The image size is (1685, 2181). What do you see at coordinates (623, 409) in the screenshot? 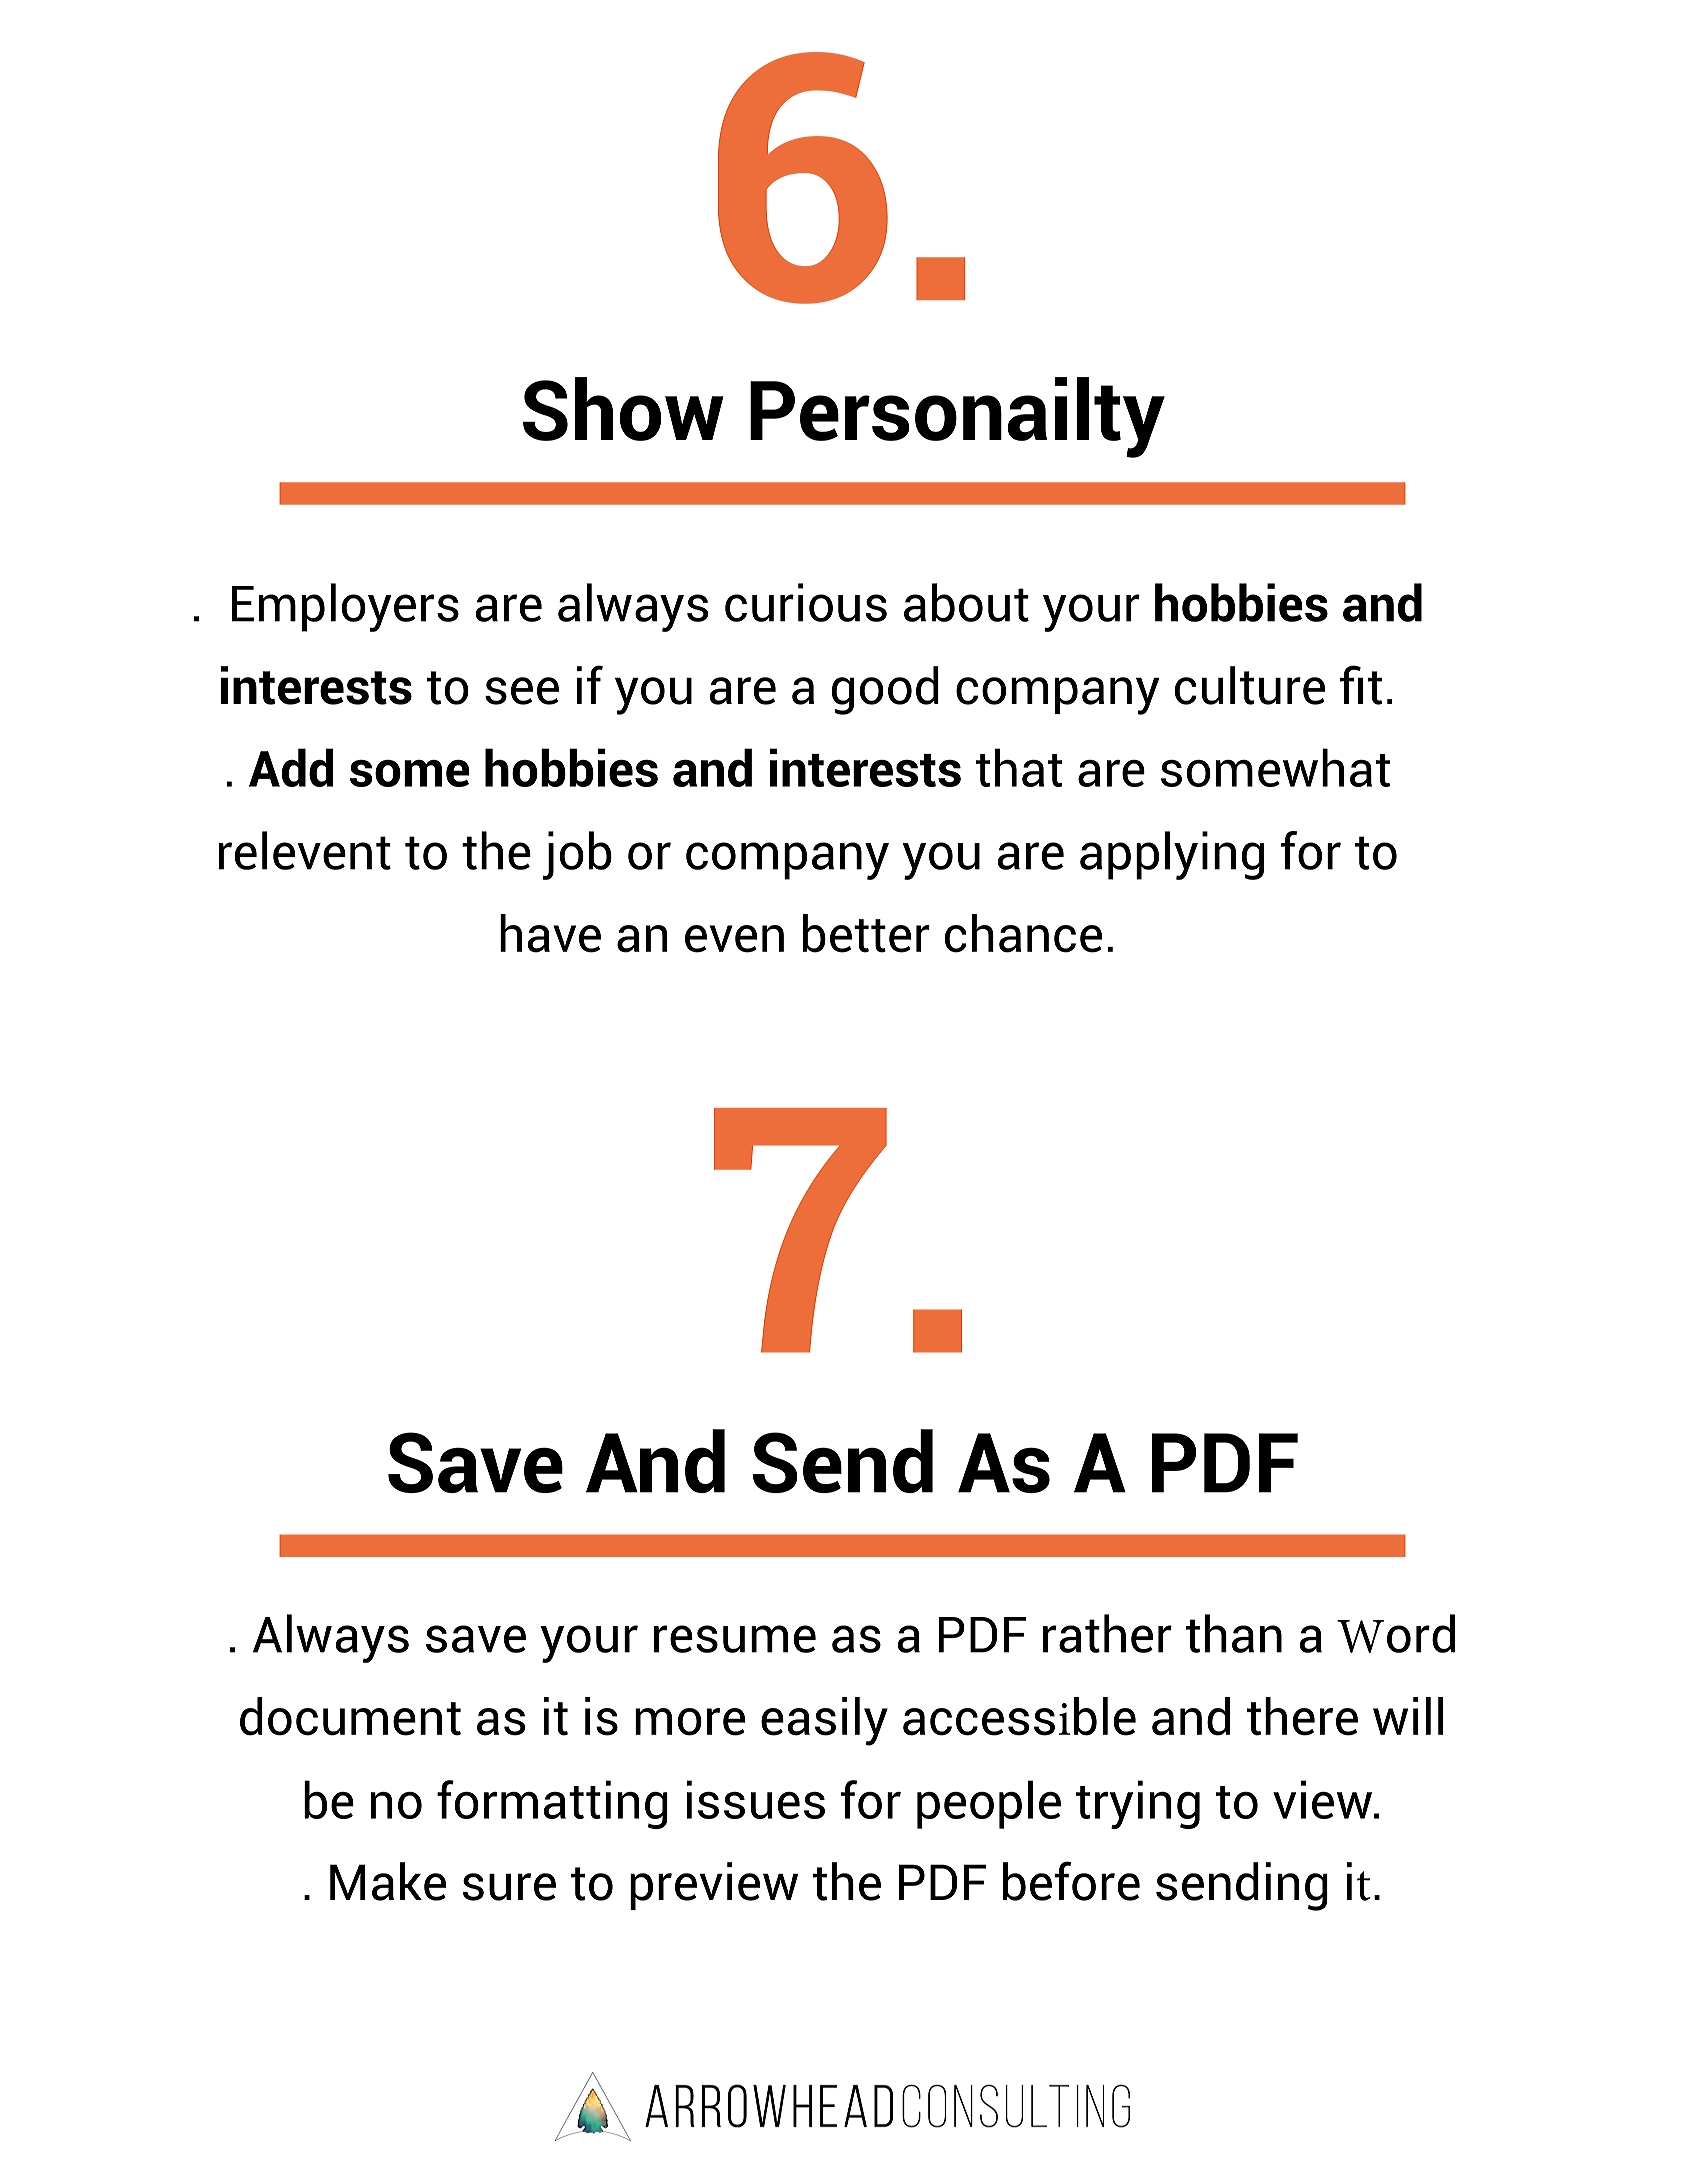
I see `Show` at bounding box center [623, 409].
